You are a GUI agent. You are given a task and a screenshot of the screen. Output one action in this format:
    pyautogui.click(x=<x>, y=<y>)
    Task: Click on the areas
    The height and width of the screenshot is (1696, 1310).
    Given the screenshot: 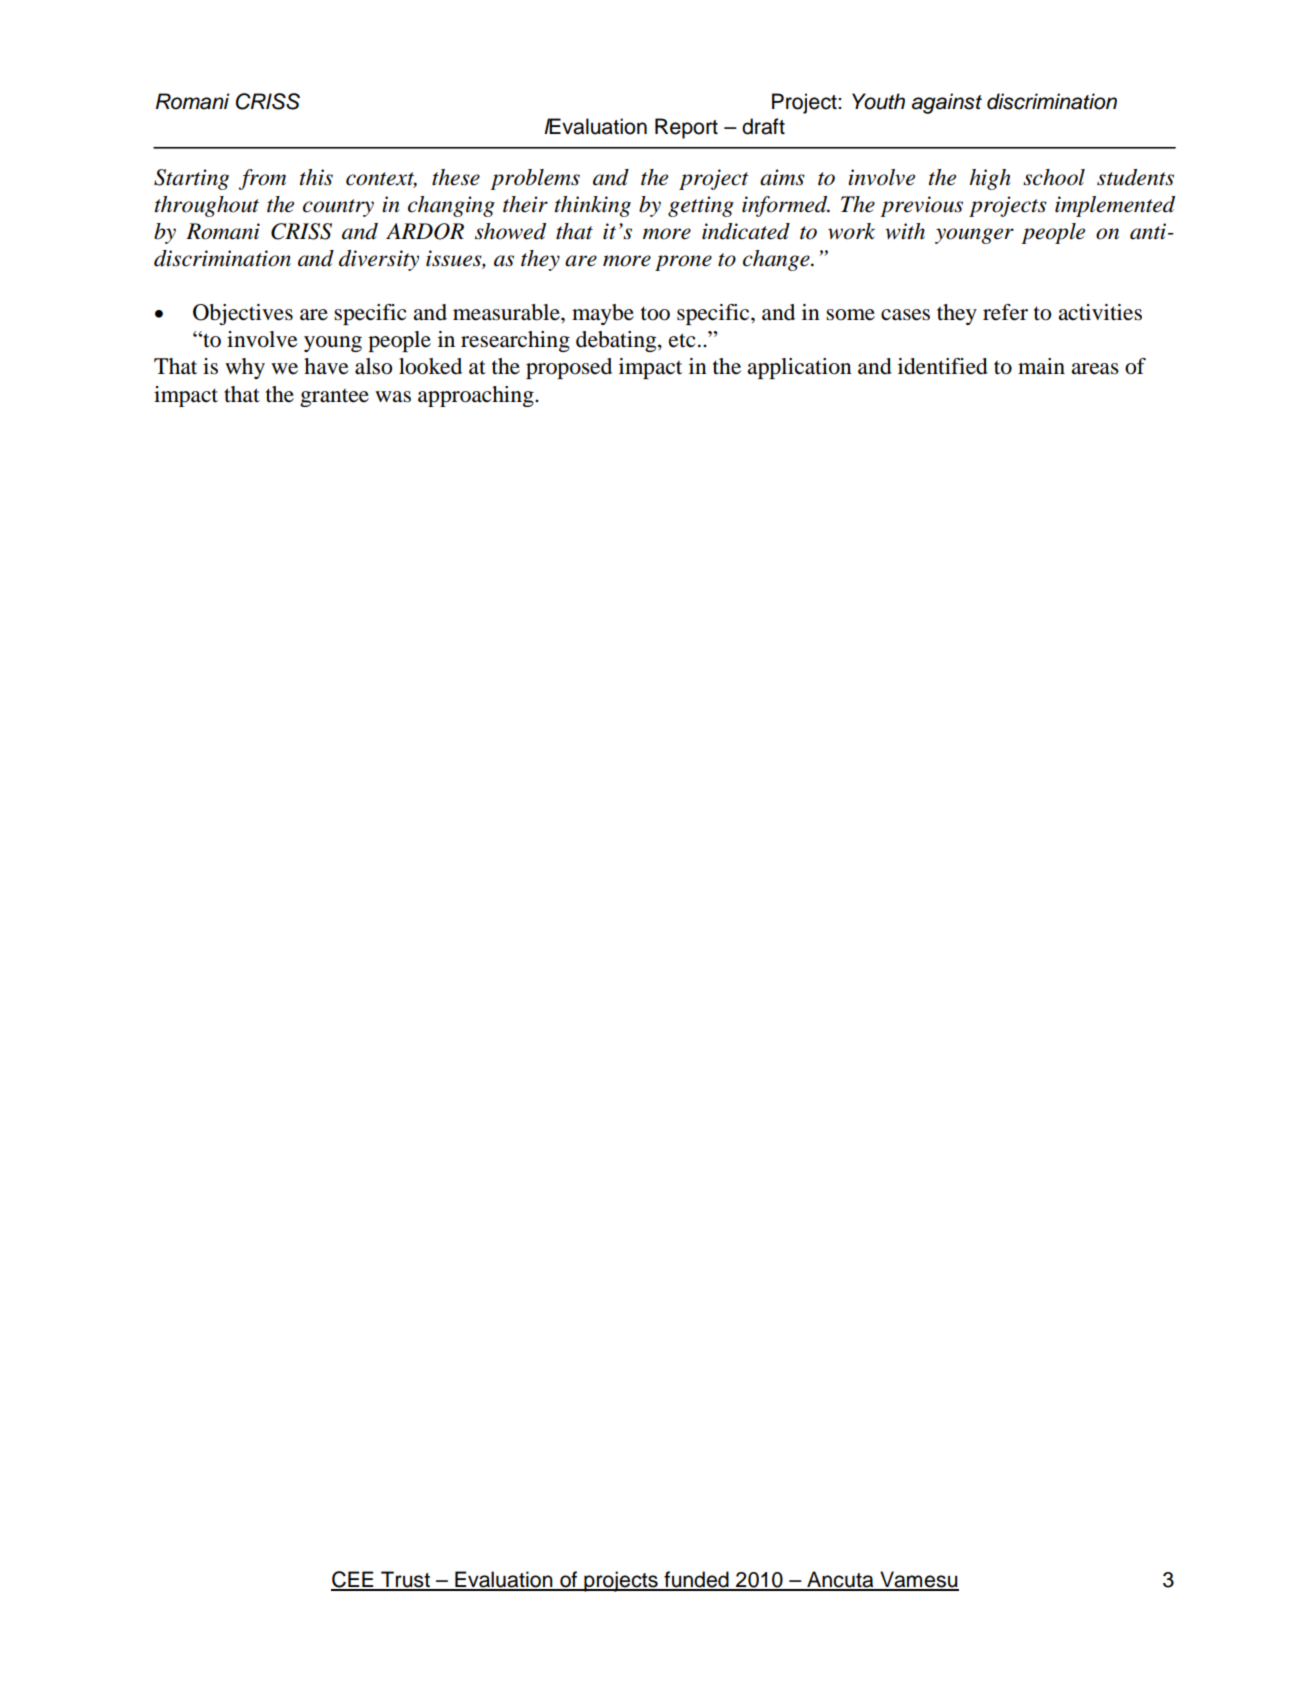 What is the action you would take?
    pyautogui.click(x=1095, y=369)
